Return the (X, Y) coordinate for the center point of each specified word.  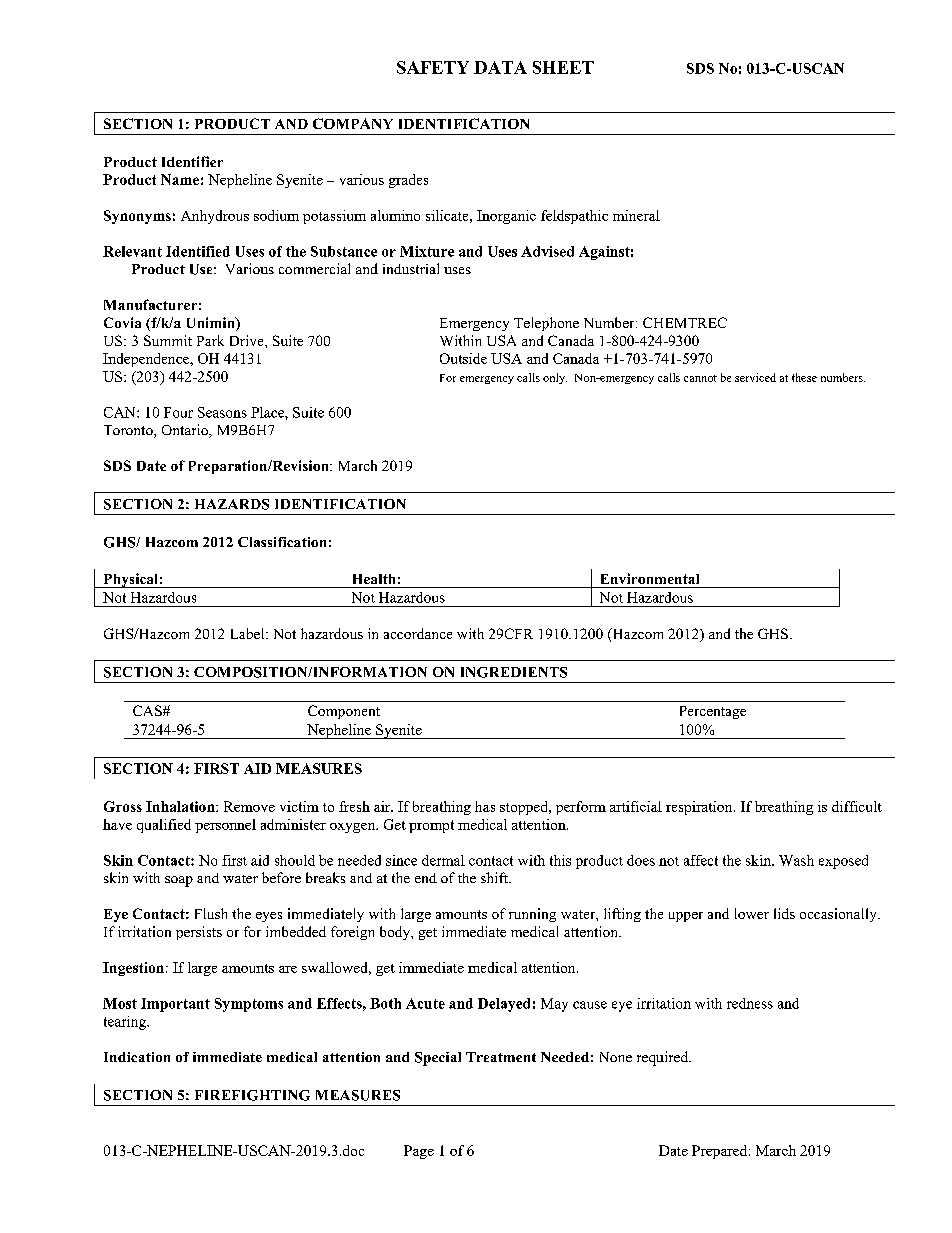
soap (179, 881)
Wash (796, 860)
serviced (755, 377)
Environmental (650, 578)
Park (210, 340)
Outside (463, 358)
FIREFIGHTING (252, 1095)
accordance (418, 633)
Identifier (192, 161)
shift (495, 877)
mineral (636, 215)
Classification (282, 542)
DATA (500, 67)
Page (419, 1152)
